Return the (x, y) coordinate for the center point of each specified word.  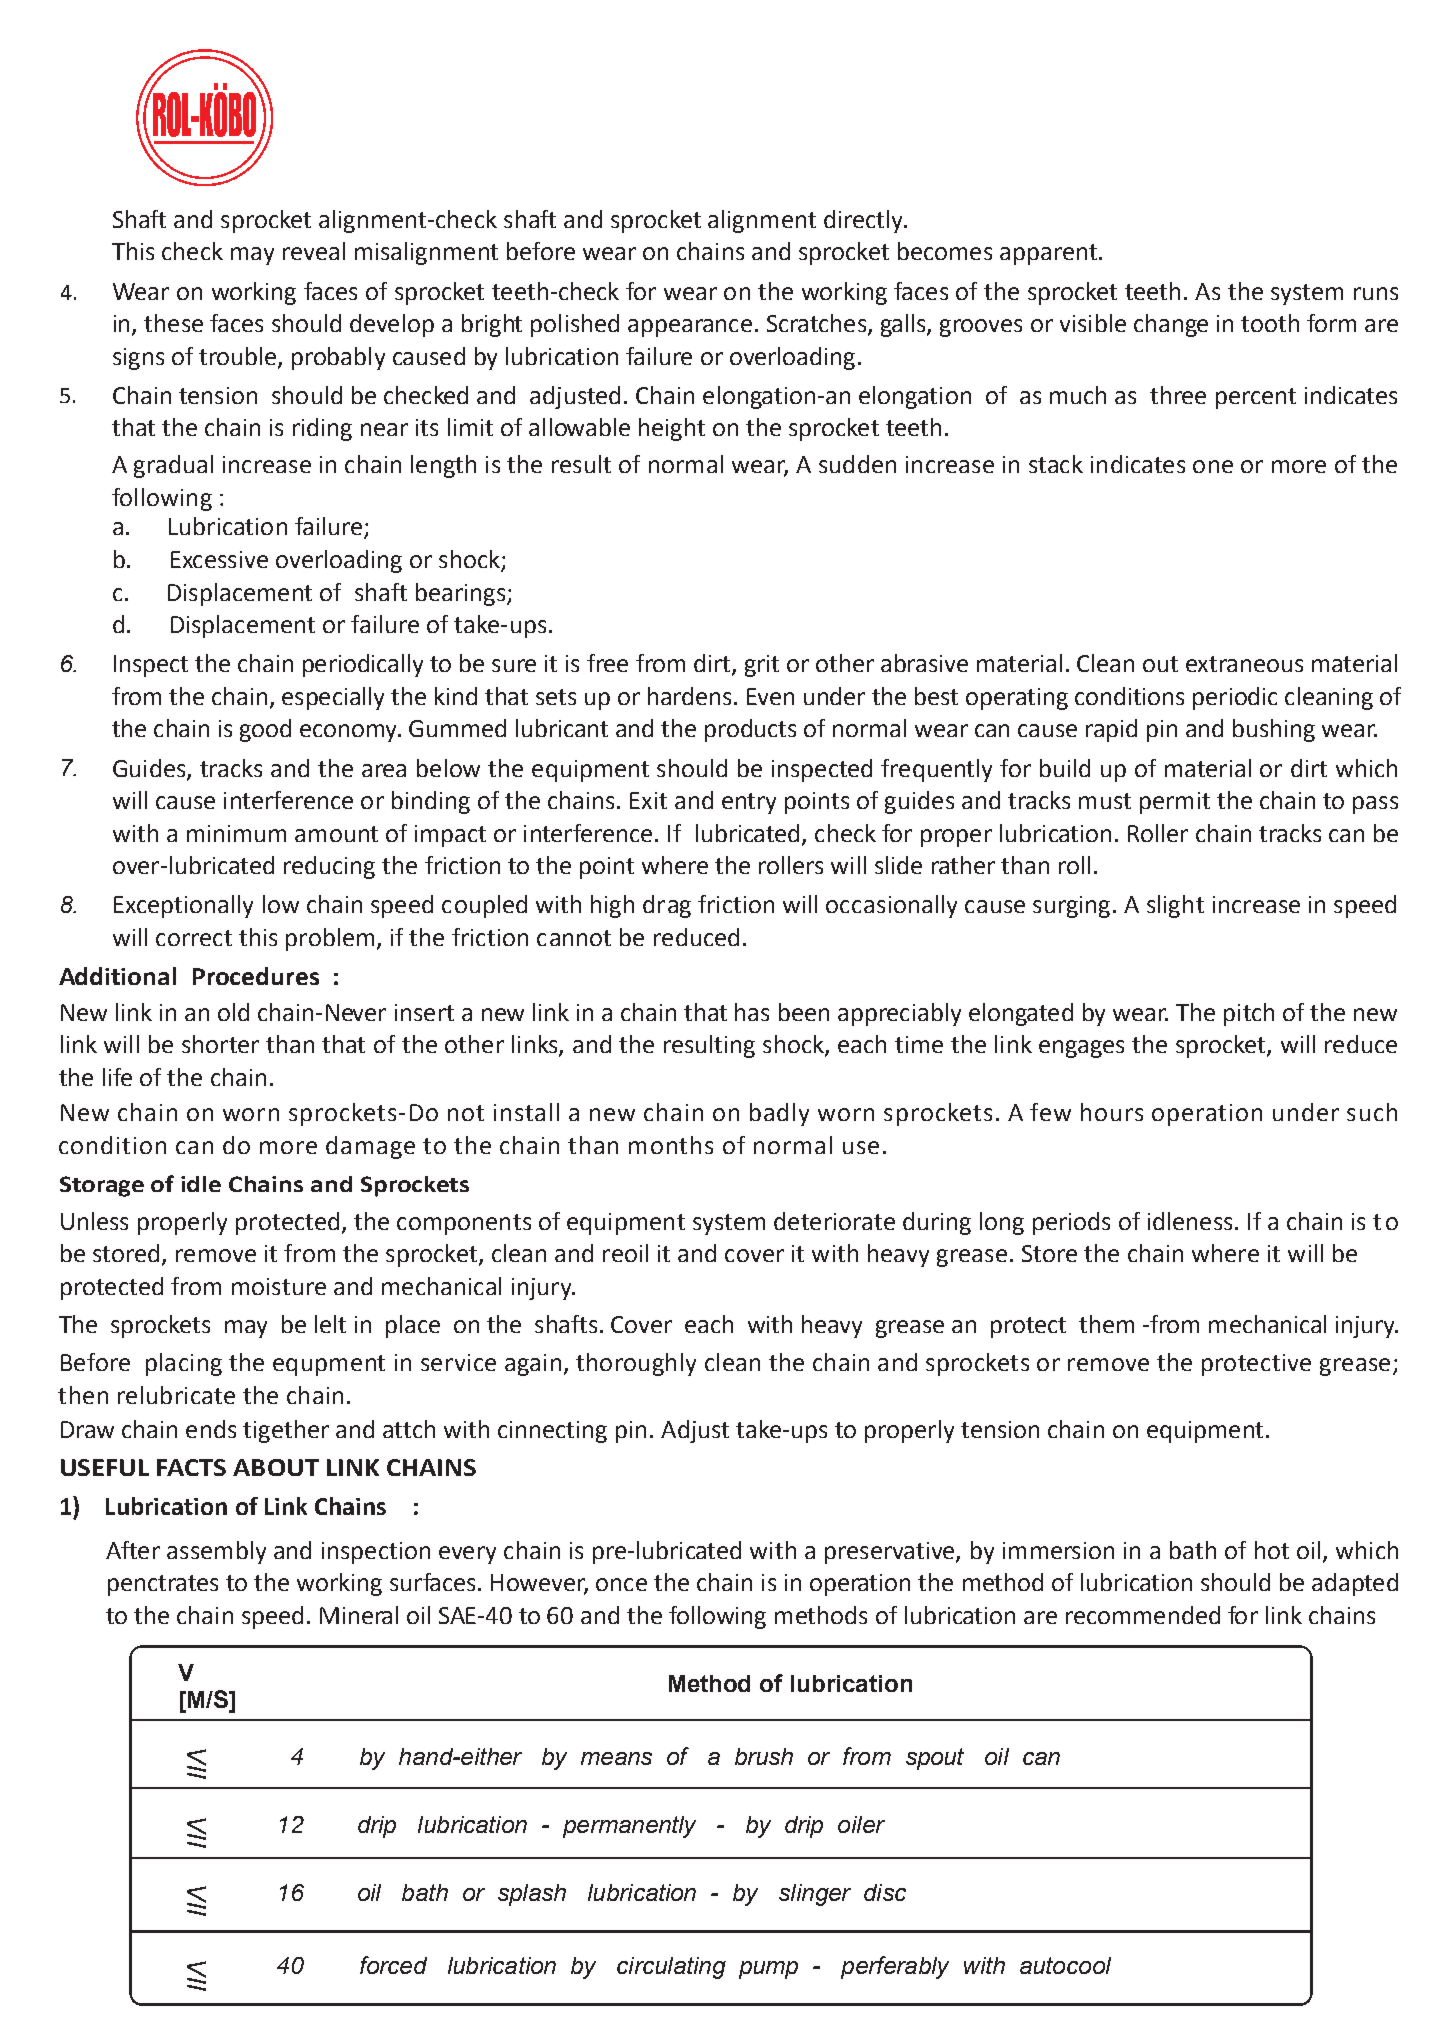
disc (885, 1892)
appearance (690, 328)
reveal (314, 251)
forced (393, 1965)
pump (768, 1970)
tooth (1270, 323)
